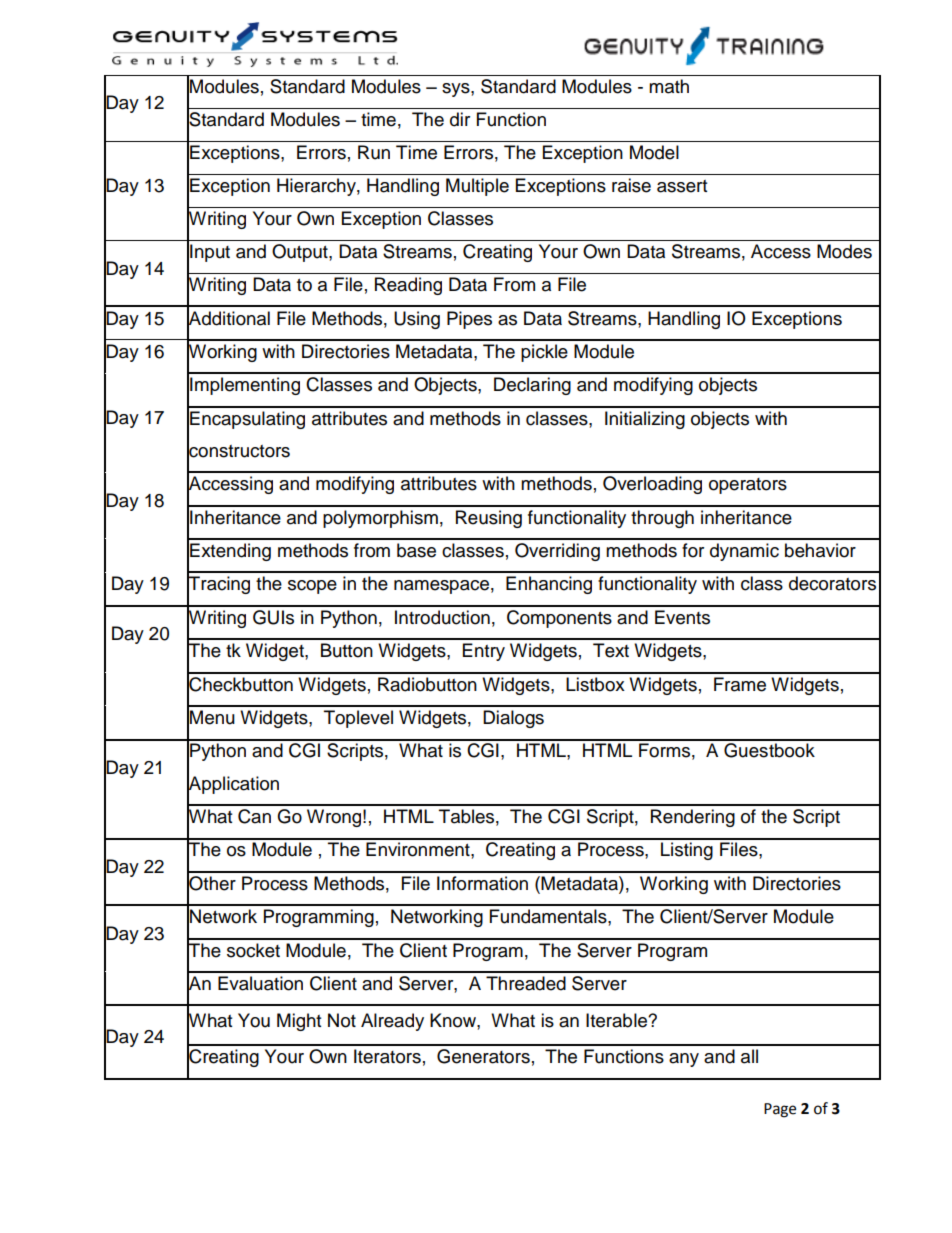 This screenshot has height=1233, width=952. Describe the element at coordinates (387, 1056) in the screenshot. I see `Iterators` at that location.
